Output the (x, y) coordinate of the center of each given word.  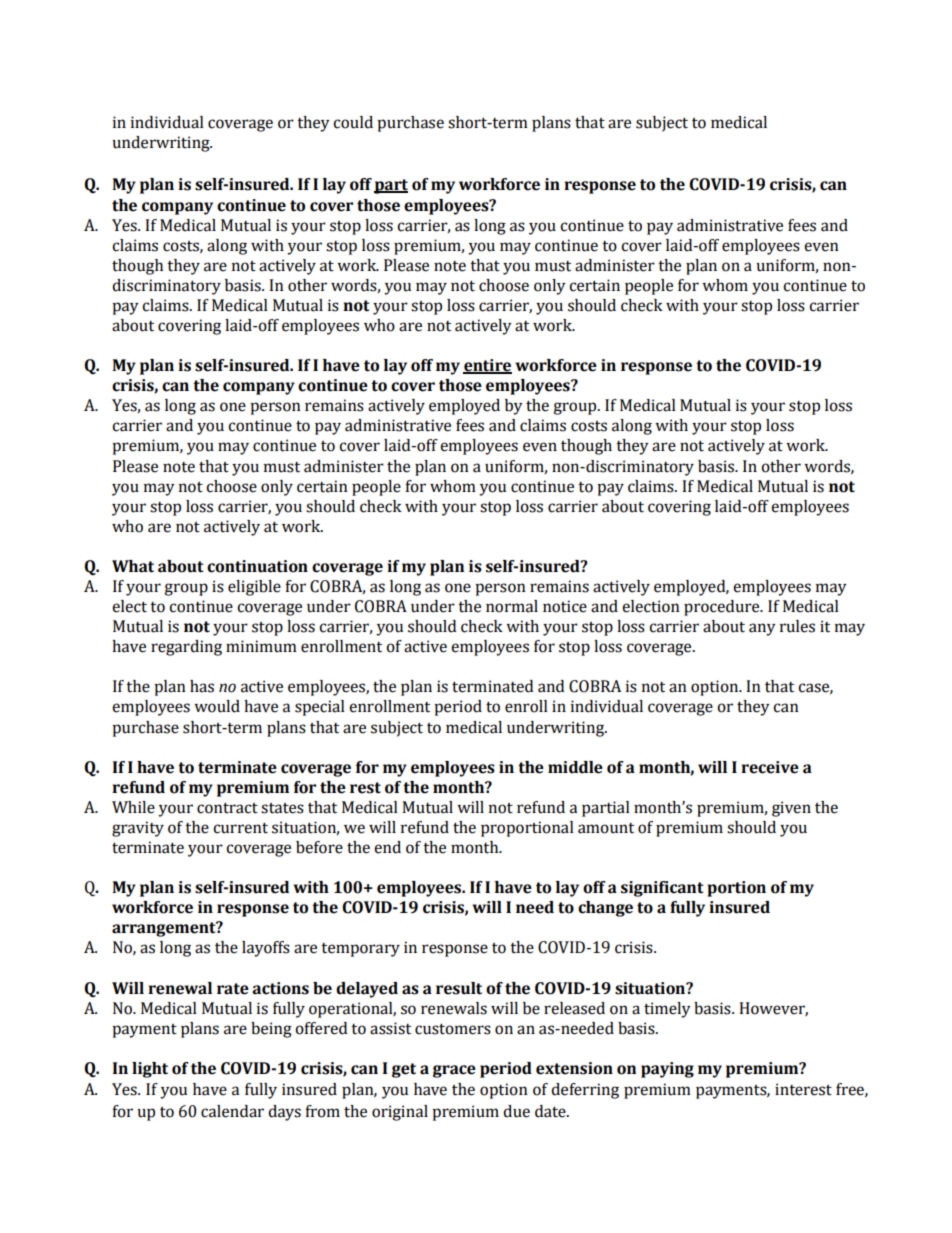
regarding (186, 648)
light (150, 1070)
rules (797, 626)
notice (565, 606)
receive (770, 767)
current (240, 828)
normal (512, 606)
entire (487, 366)
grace (454, 1071)
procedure (723, 608)
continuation (257, 566)
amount (606, 828)
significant (662, 889)
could (353, 122)
